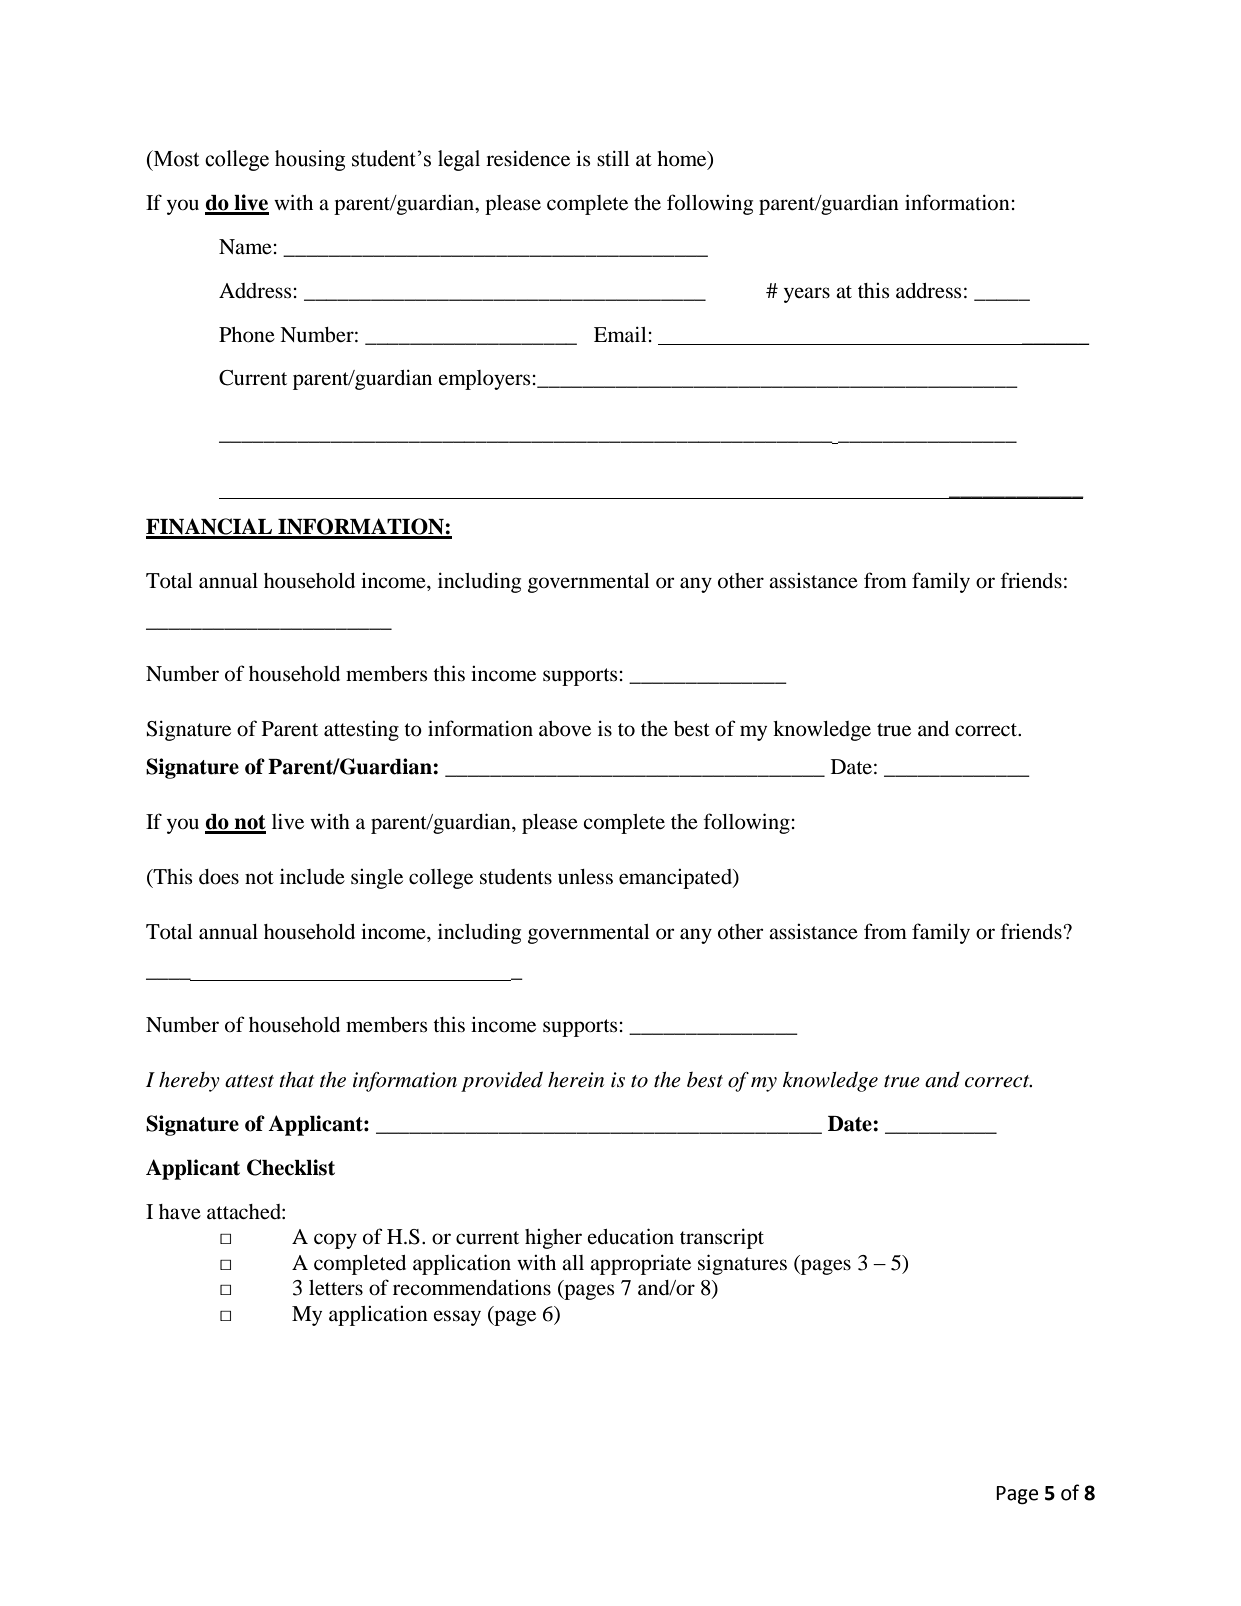  Describe the element at coordinates (472, 1288) in the document. I see `recommendations` at that location.
